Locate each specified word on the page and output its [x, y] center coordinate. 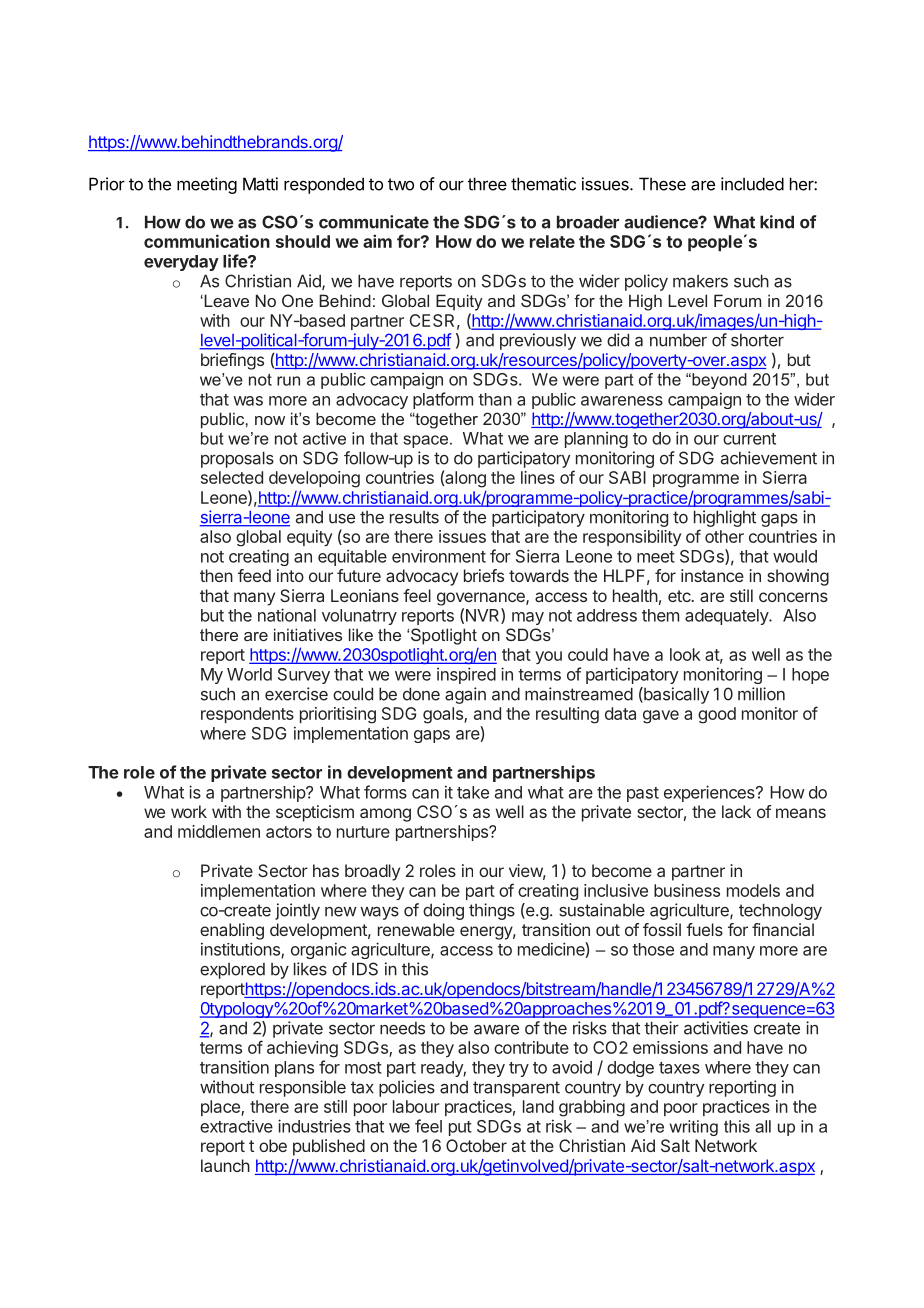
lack [736, 811]
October [476, 1145]
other [724, 536]
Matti [260, 184]
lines [538, 477]
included [752, 184]
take [473, 792]
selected [232, 477]
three [487, 184]
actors [289, 832]
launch [225, 1165]
